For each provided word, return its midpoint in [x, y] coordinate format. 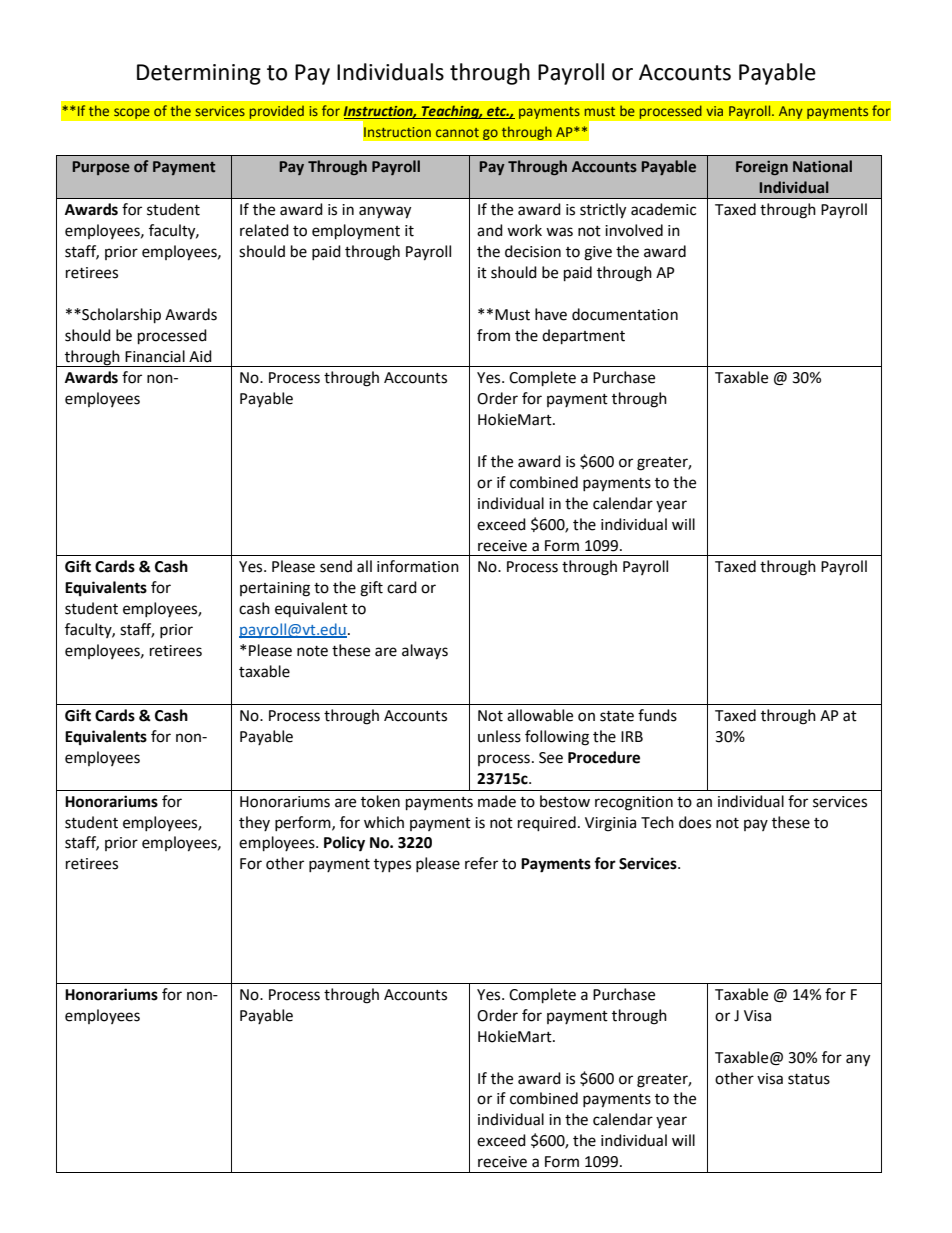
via [714, 111]
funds [657, 715]
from [493, 335]
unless [499, 736]
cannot [457, 132]
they [254, 823]
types [392, 866]
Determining [199, 74]
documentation [625, 314]
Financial [155, 356]
